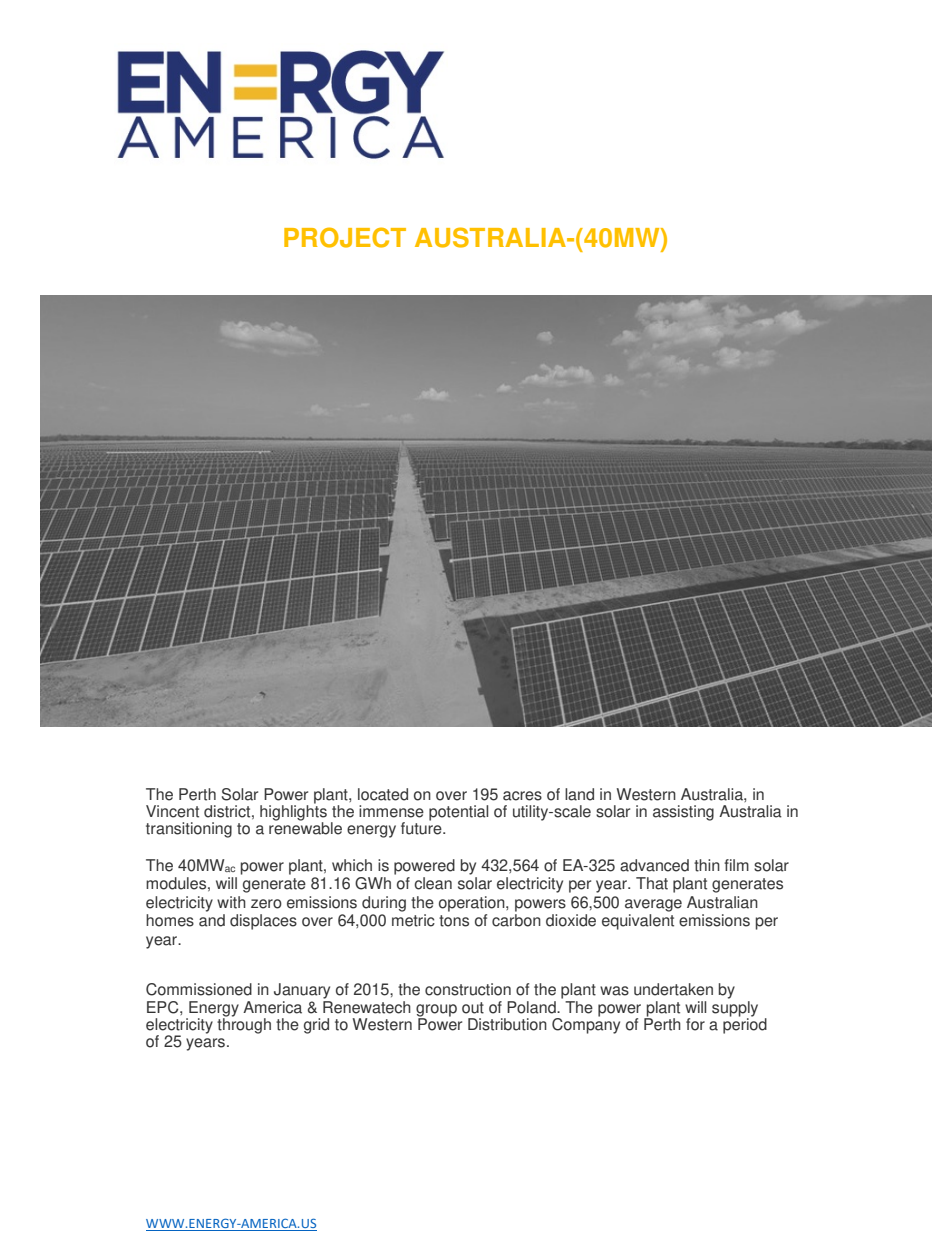  What do you see at coordinates (391, 811) in the page?
I see `immense` at bounding box center [391, 811].
